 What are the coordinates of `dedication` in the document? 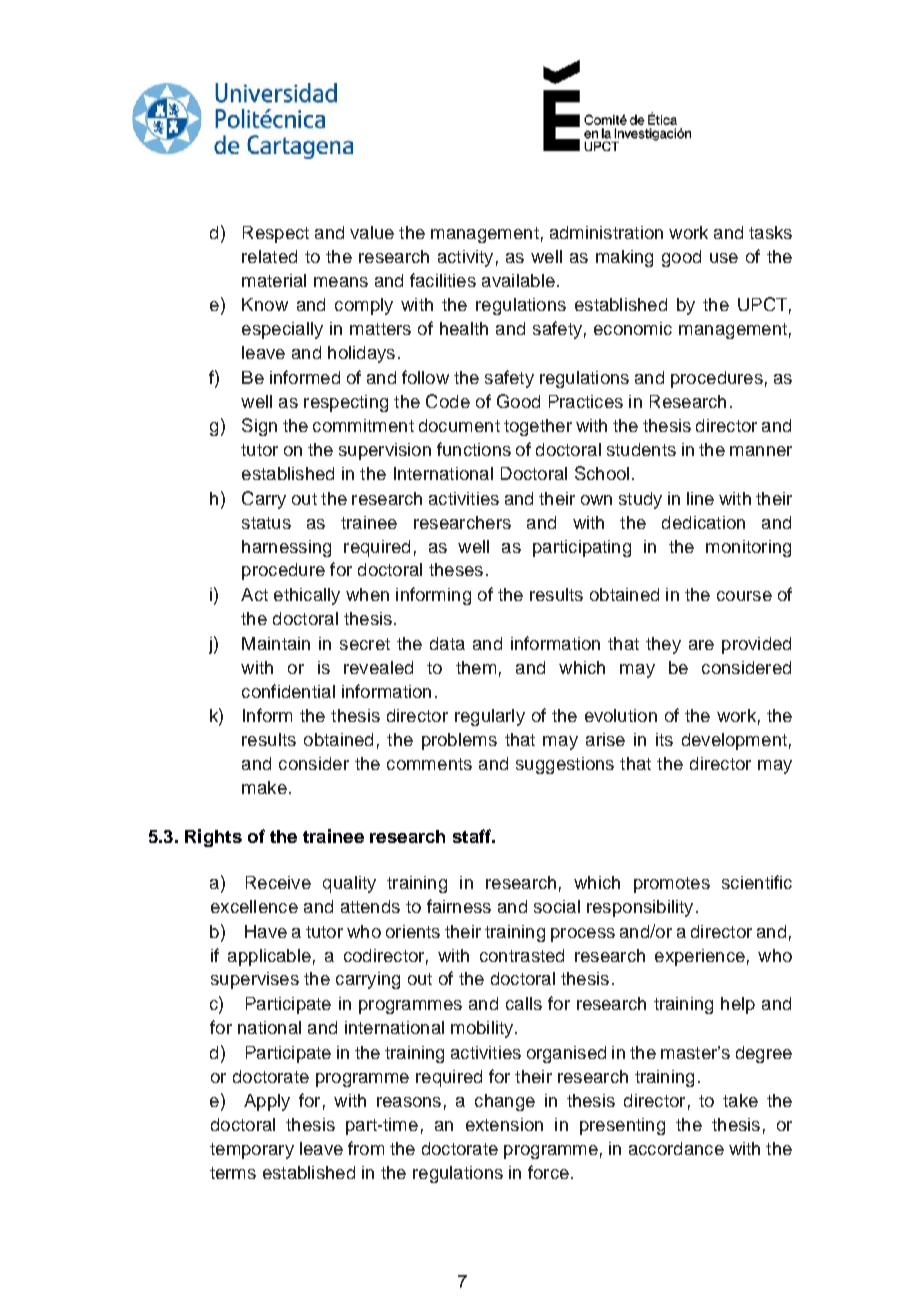 It's located at (703, 522).
